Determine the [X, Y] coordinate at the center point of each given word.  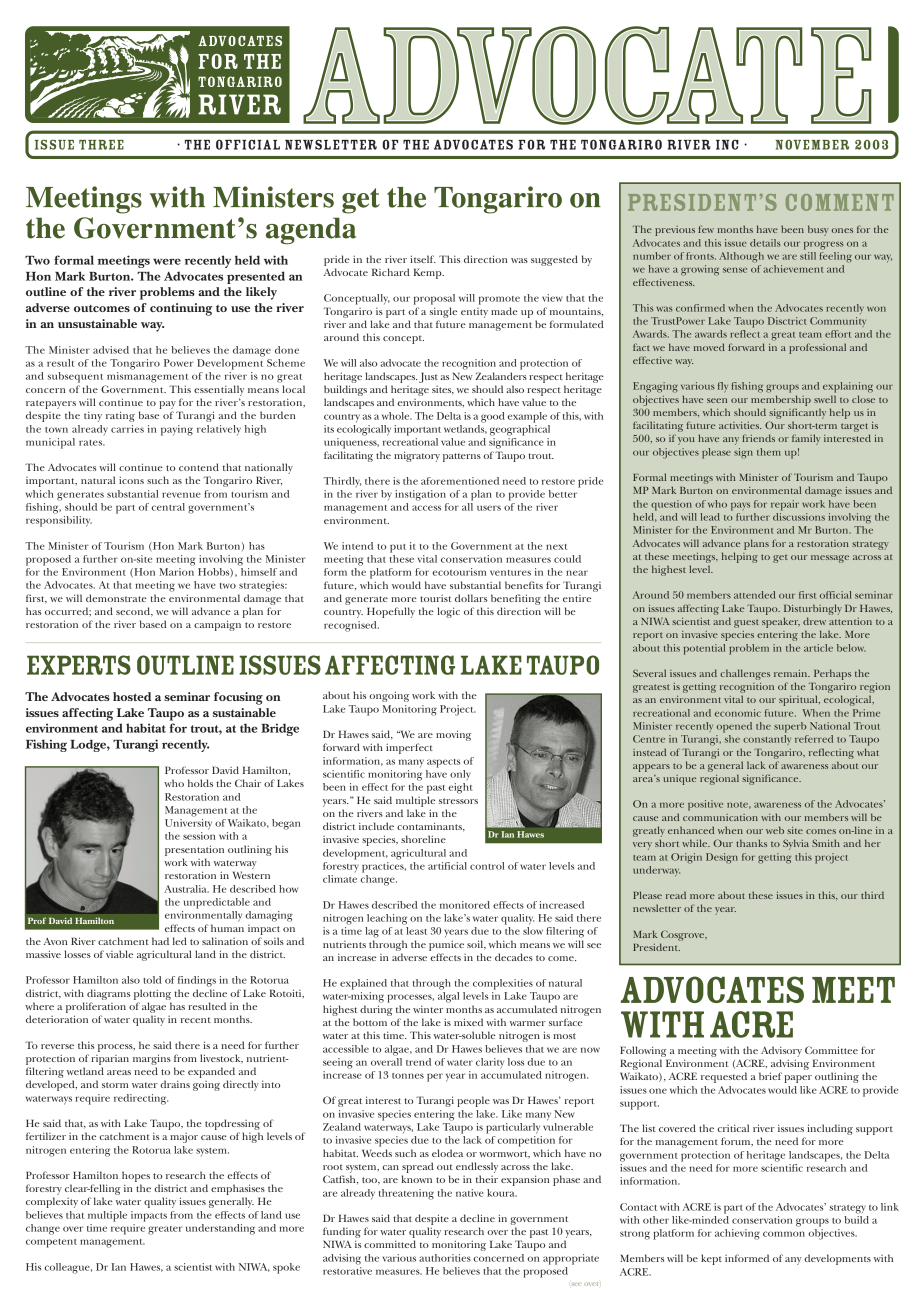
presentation [194, 850]
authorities [445, 1258]
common [784, 1234]
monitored [465, 905]
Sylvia [796, 844]
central [168, 507]
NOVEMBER [812, 145]
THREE [101, 145]
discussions [799, 515]
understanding [220, 1229]
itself [423, 259]
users [489, 508]
